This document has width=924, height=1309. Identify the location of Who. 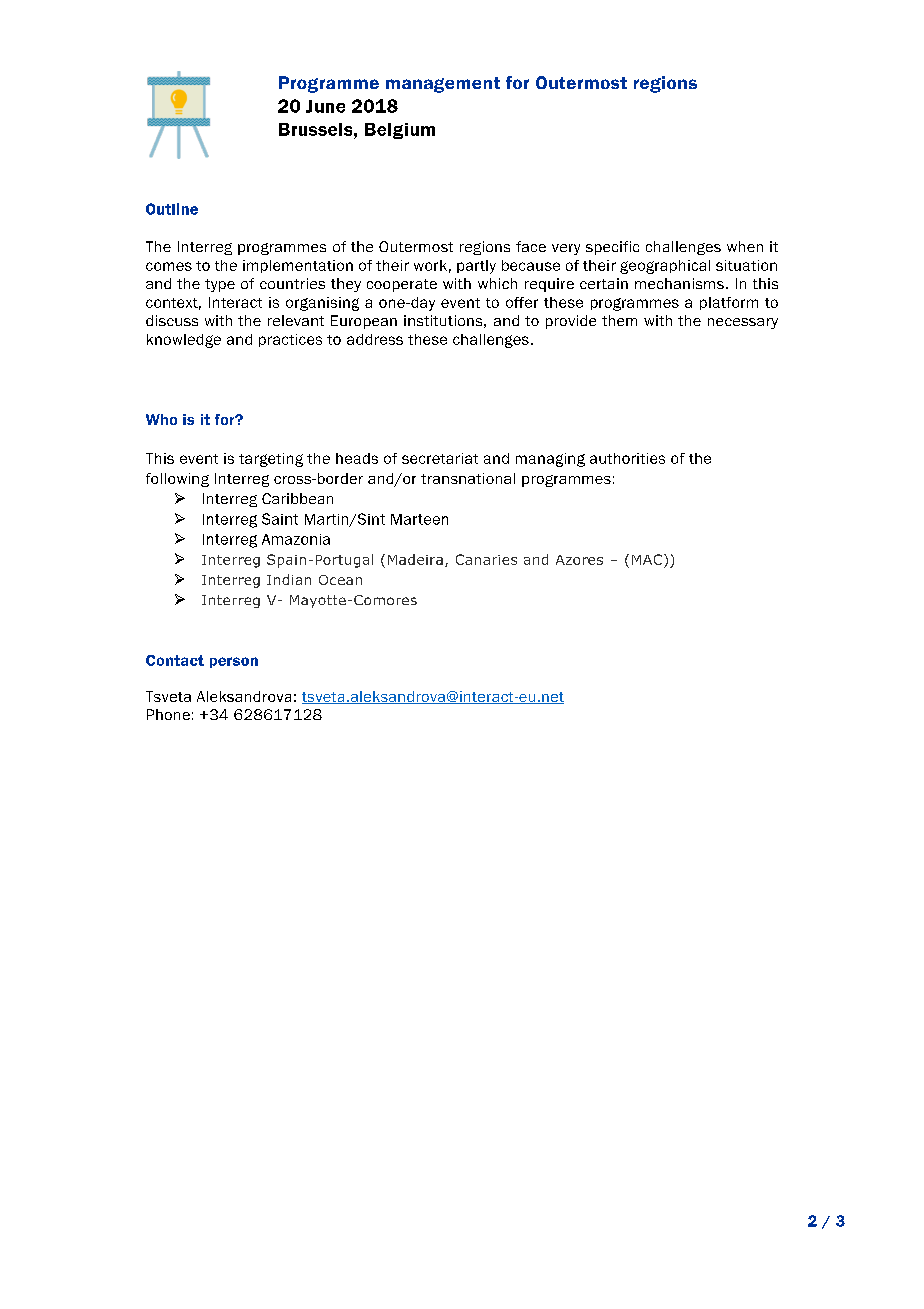
(161, 419).
